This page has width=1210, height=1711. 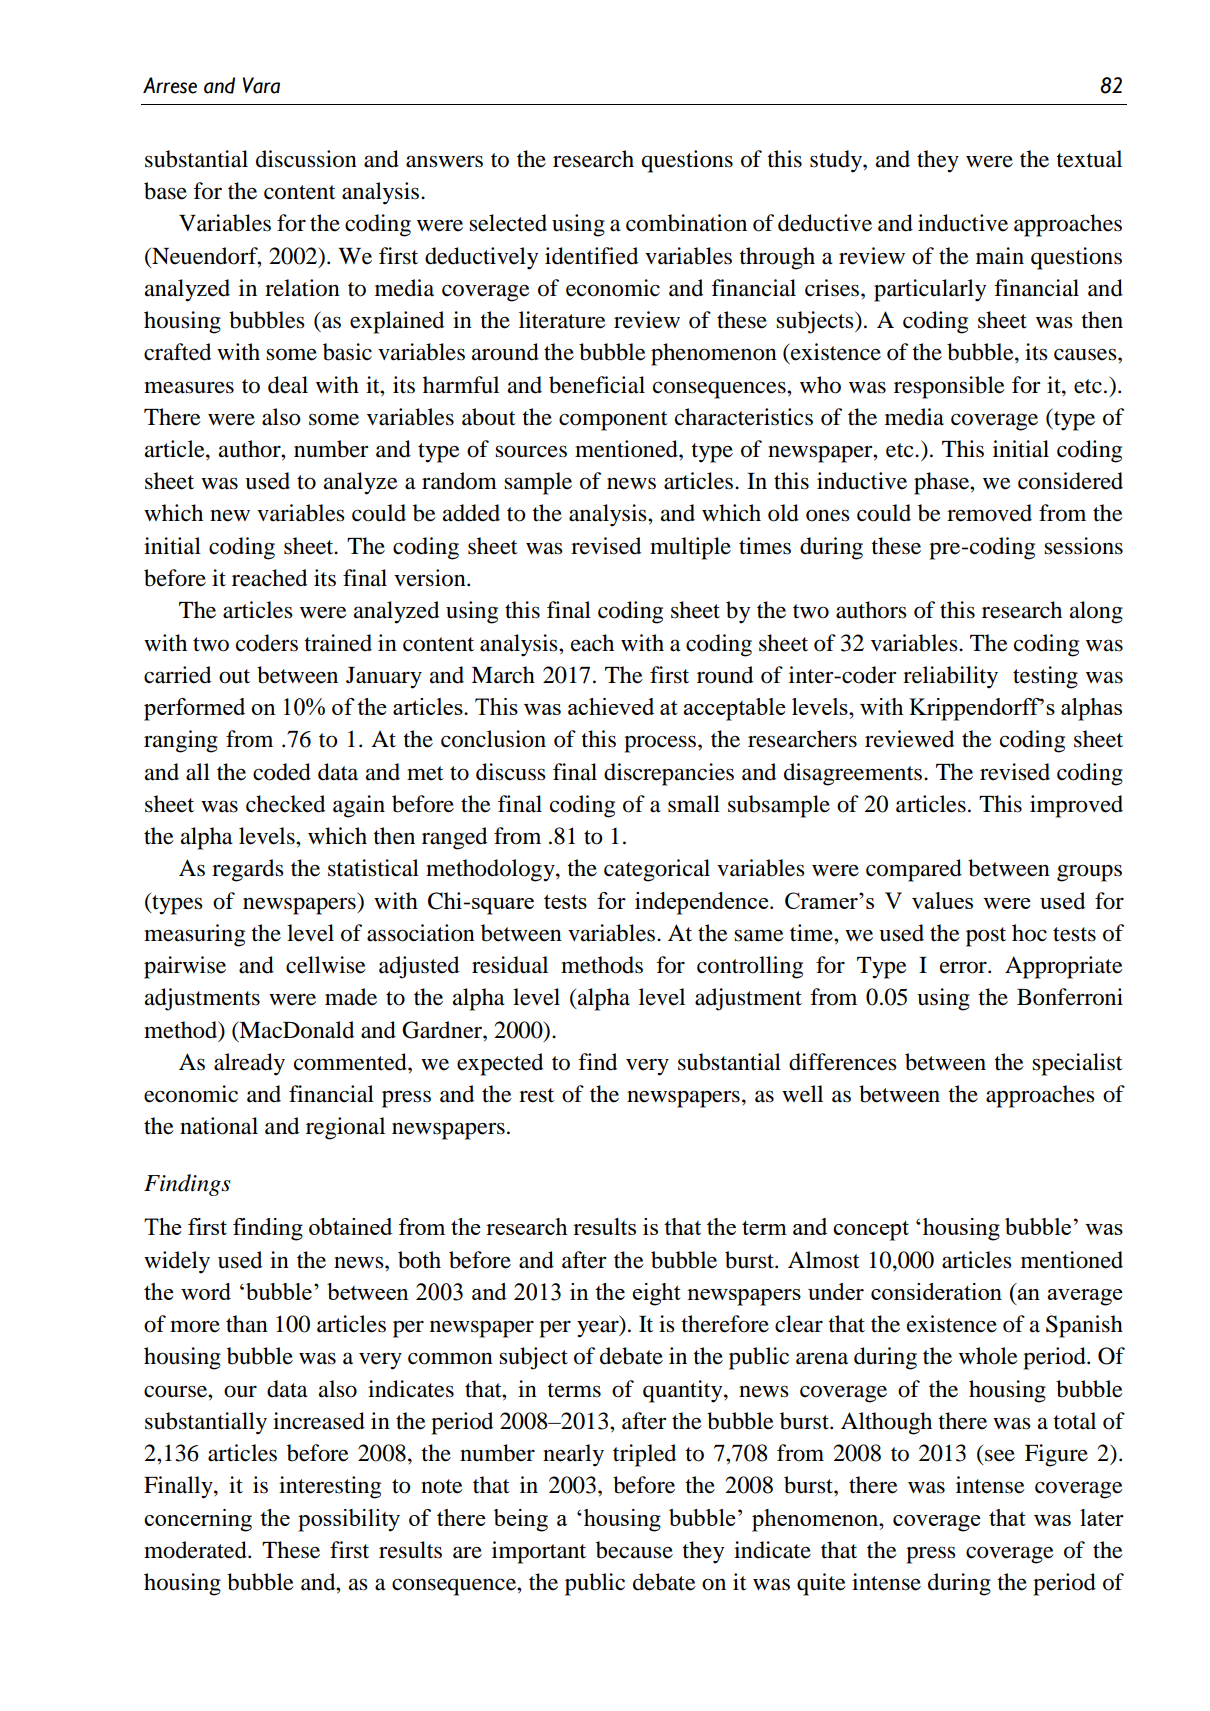 What do you see at coordinates (686, 223) in the page?
I see `combination` at bounding box center [686, 223].
